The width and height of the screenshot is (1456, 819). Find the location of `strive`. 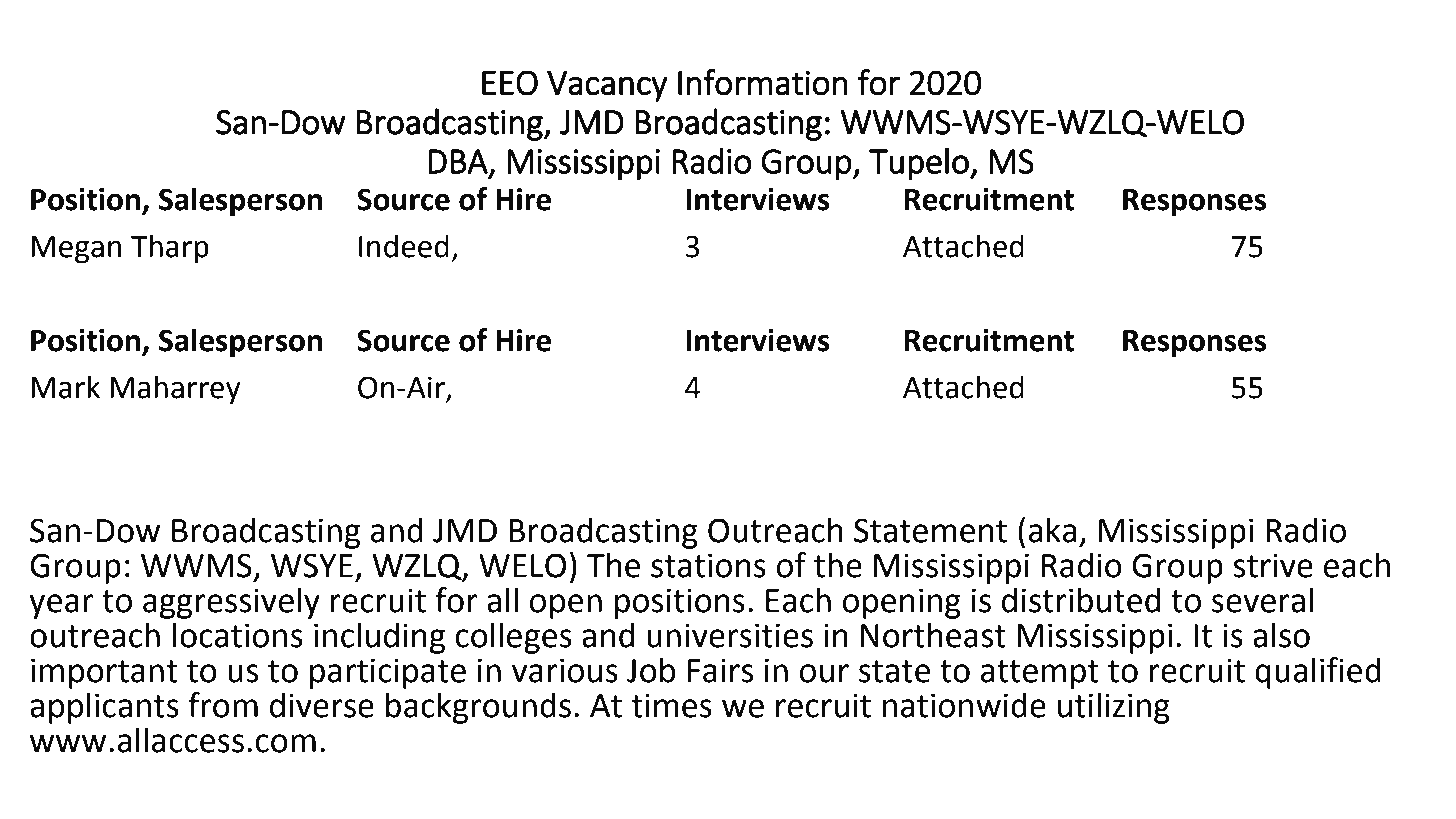

strive is located at coordinates (1273, 565).
